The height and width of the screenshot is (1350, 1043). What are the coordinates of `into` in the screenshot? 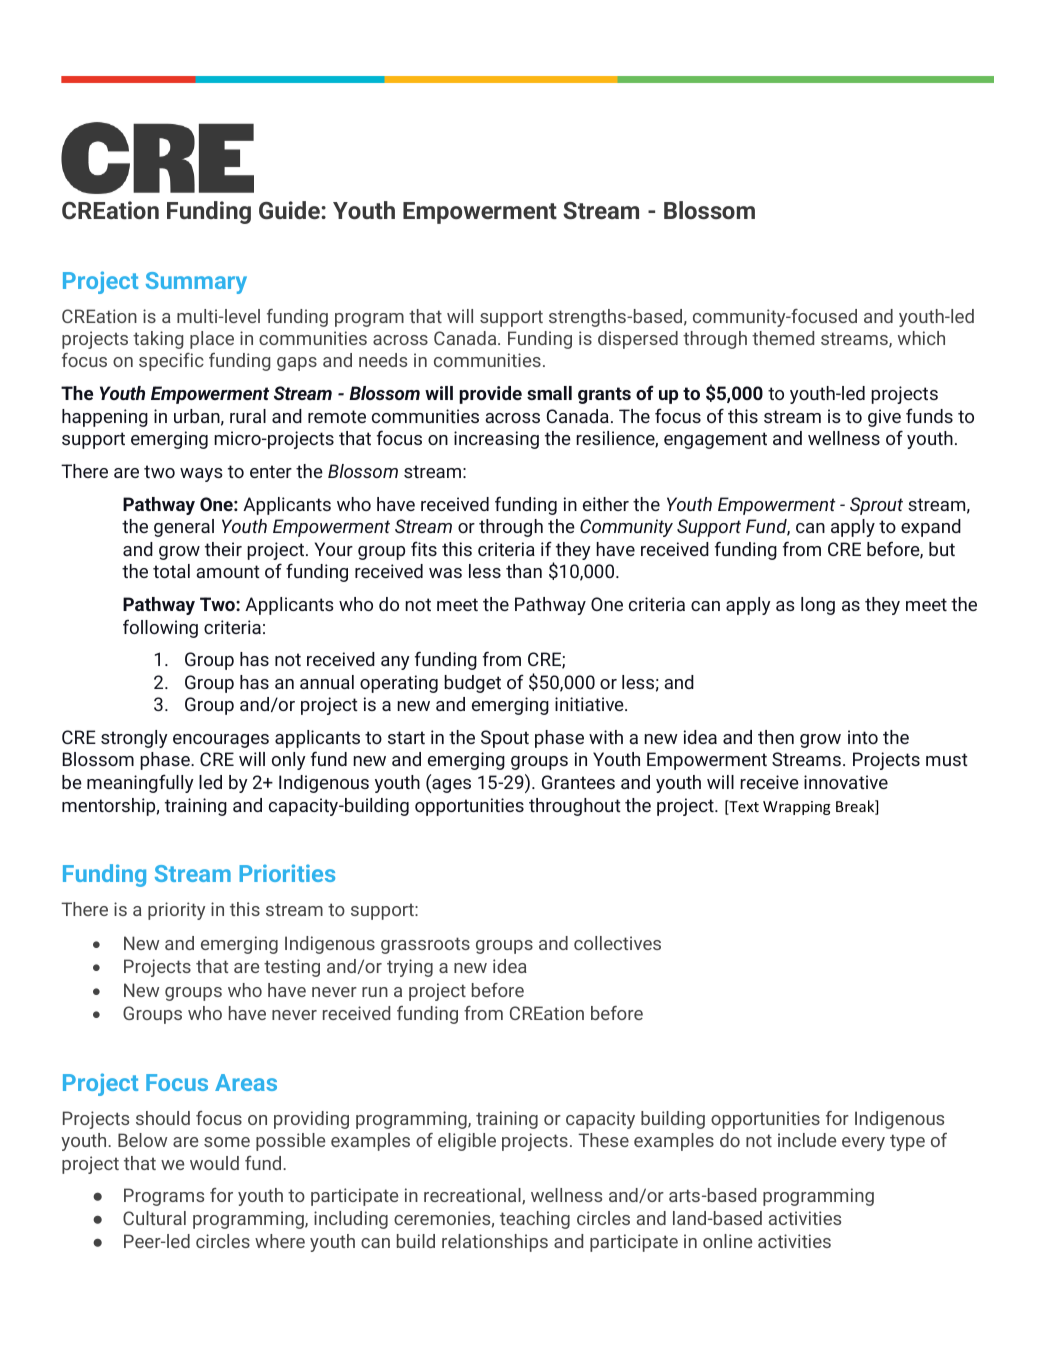 It's located at (863, 737).
